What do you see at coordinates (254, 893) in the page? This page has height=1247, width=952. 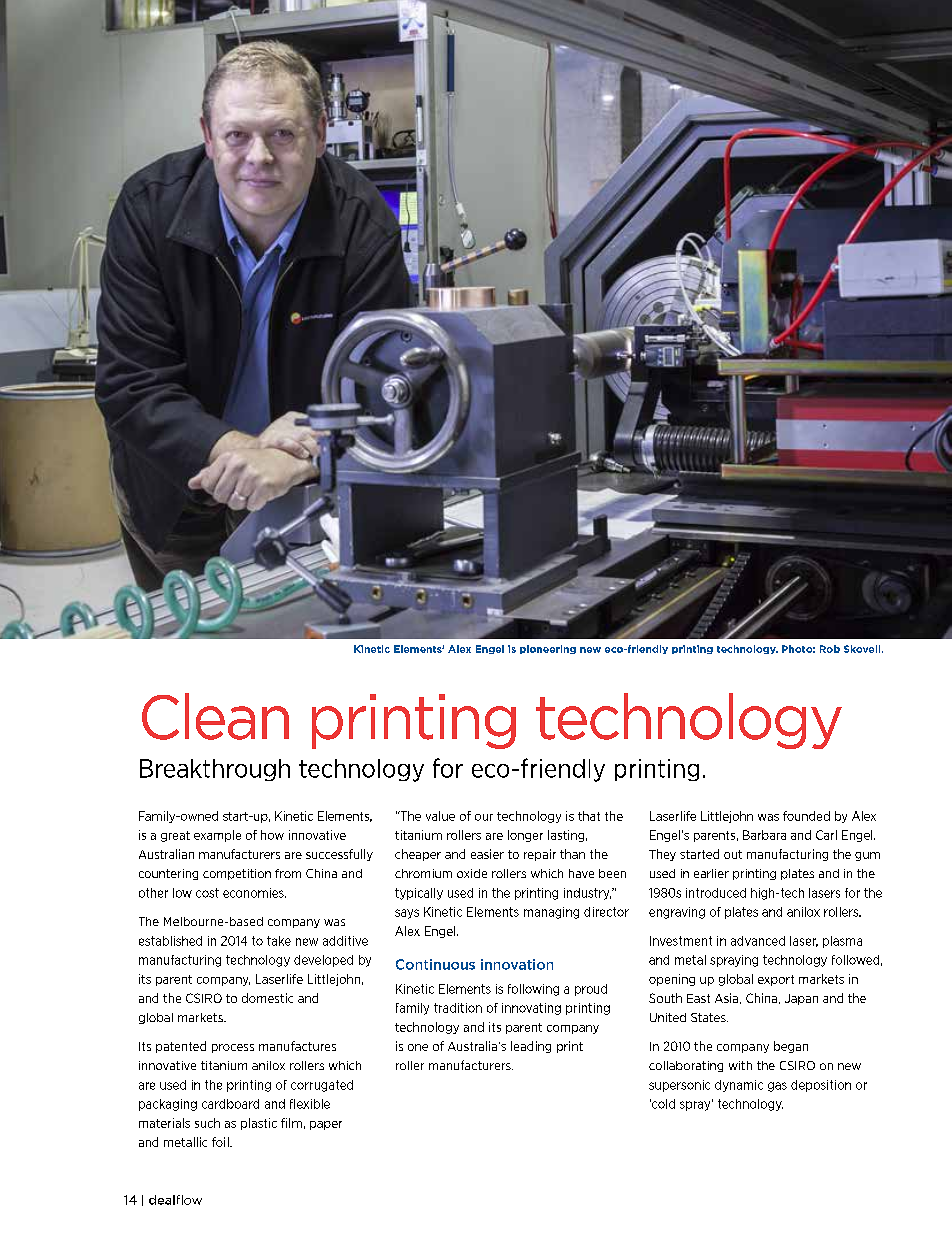 I see `economies` at bounding box center [254, 893].
